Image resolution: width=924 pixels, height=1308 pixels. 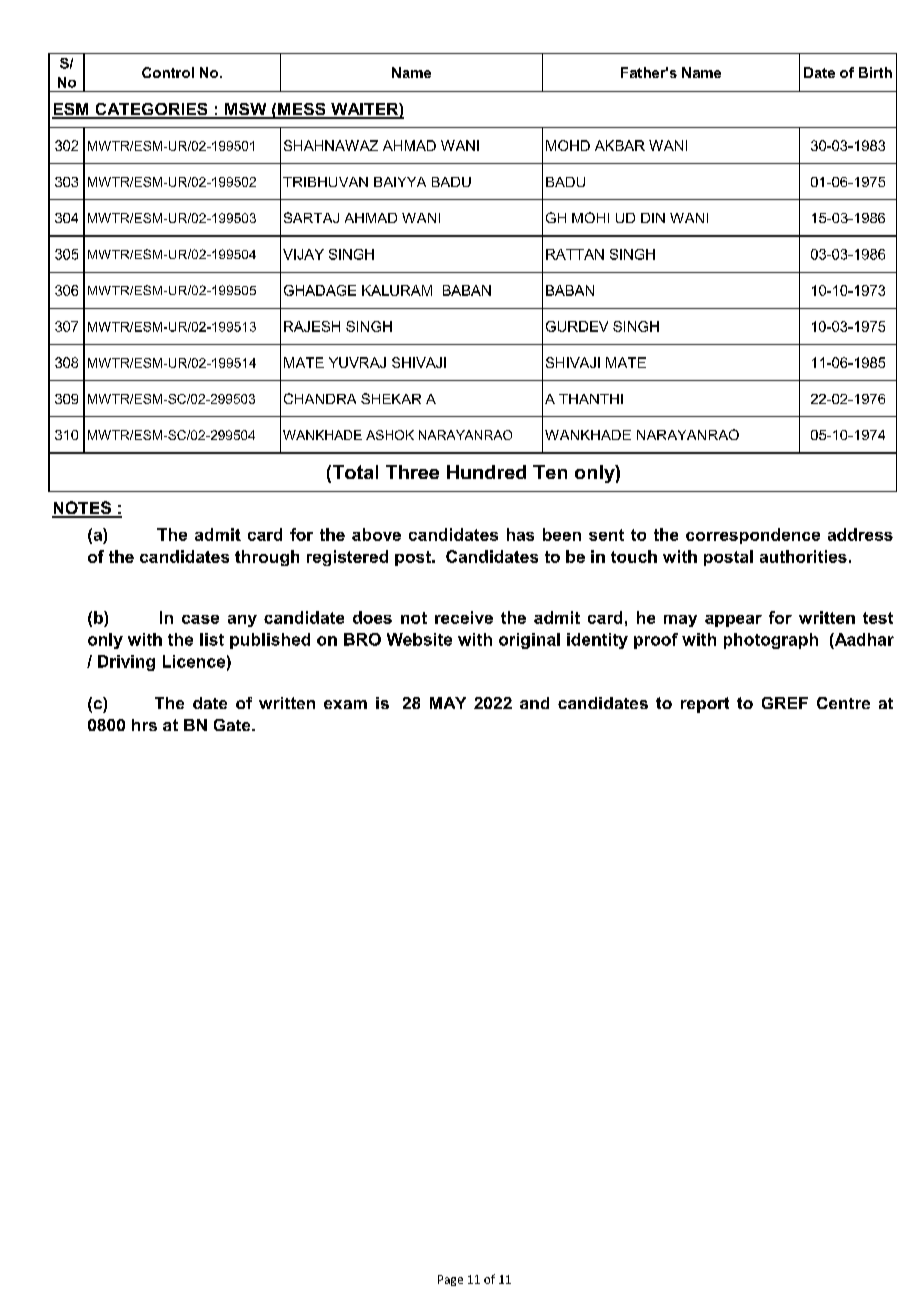 I want to click on exam, so click(x=345, y=704).
